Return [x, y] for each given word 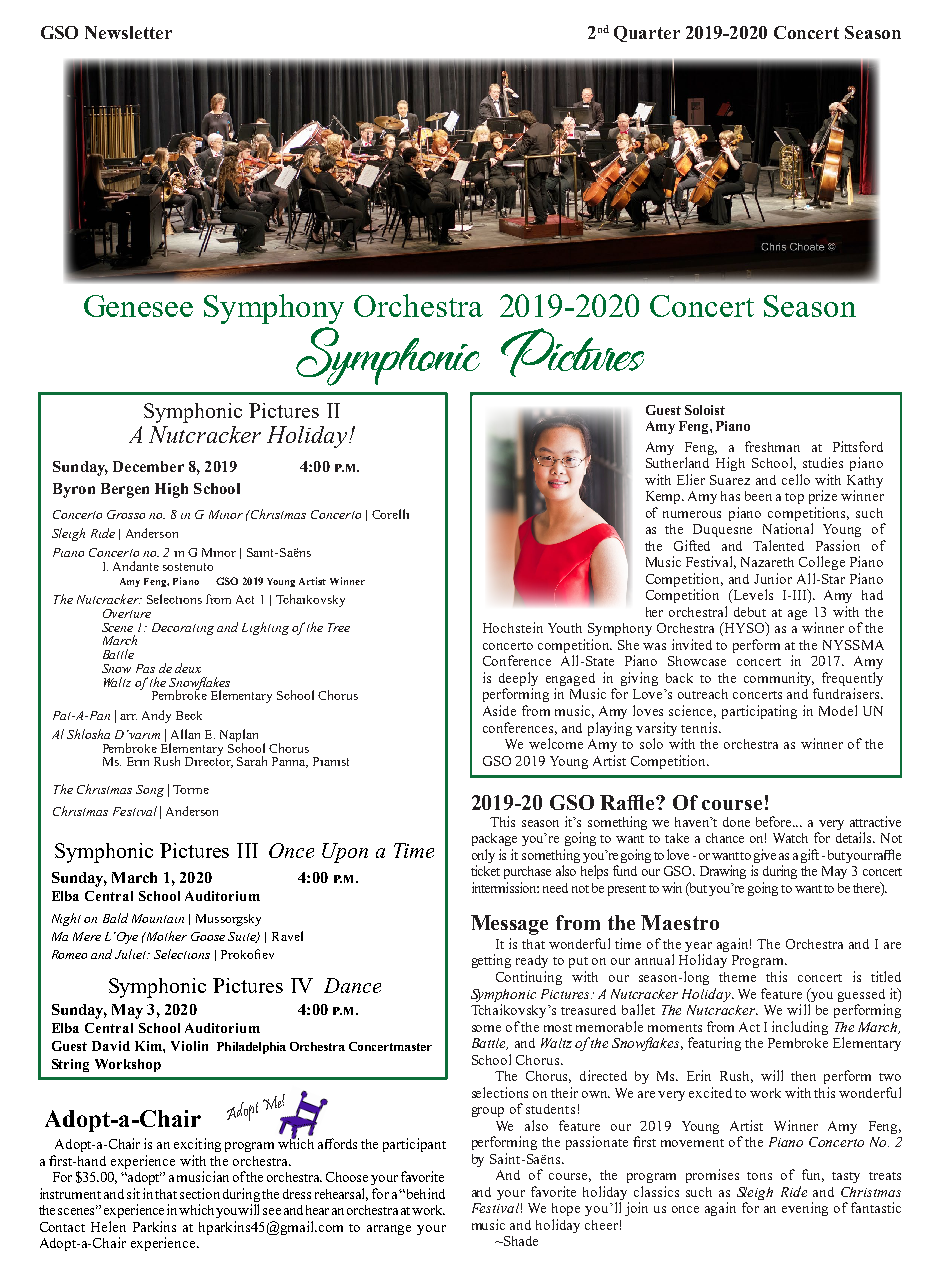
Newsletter [128, 32]
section [200, 1193]
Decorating [183, 629]
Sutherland [677, 462]
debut [750, 612]
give [765, 856]
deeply [518, 680]
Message [509, 925]
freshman [772, 446]
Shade [520, 1241]
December [148, 466]
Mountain [158, 918]
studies [823, 462]
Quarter [647, 34]
